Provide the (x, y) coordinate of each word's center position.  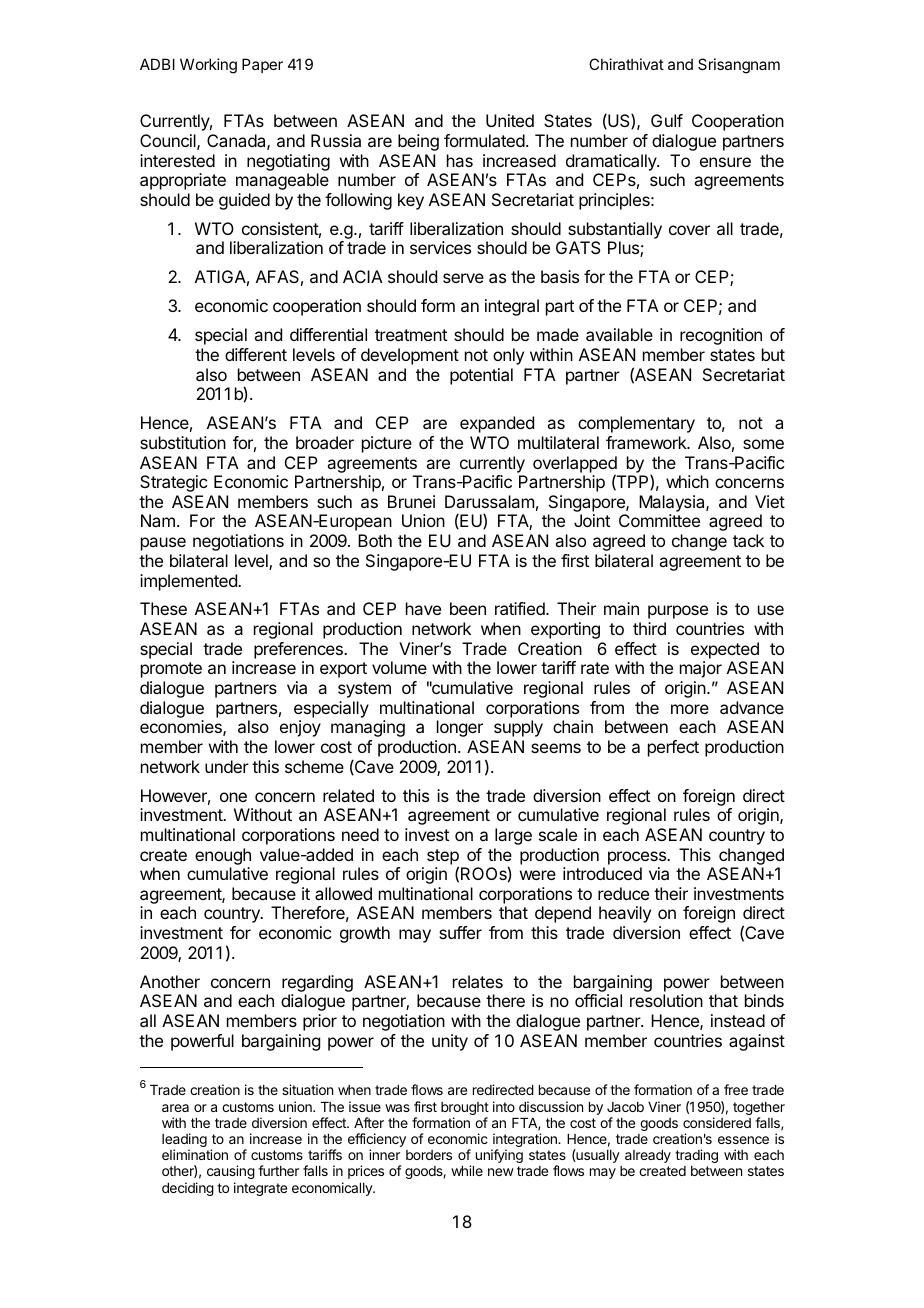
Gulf (667, 120)
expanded (497, 424)
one (233, 797)
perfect (673, 748)
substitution (183, 442)
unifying (499, 1156)
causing (231, 1172)
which (687, 481)
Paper (262, 65)
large (513, 836)
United (510, 120)
